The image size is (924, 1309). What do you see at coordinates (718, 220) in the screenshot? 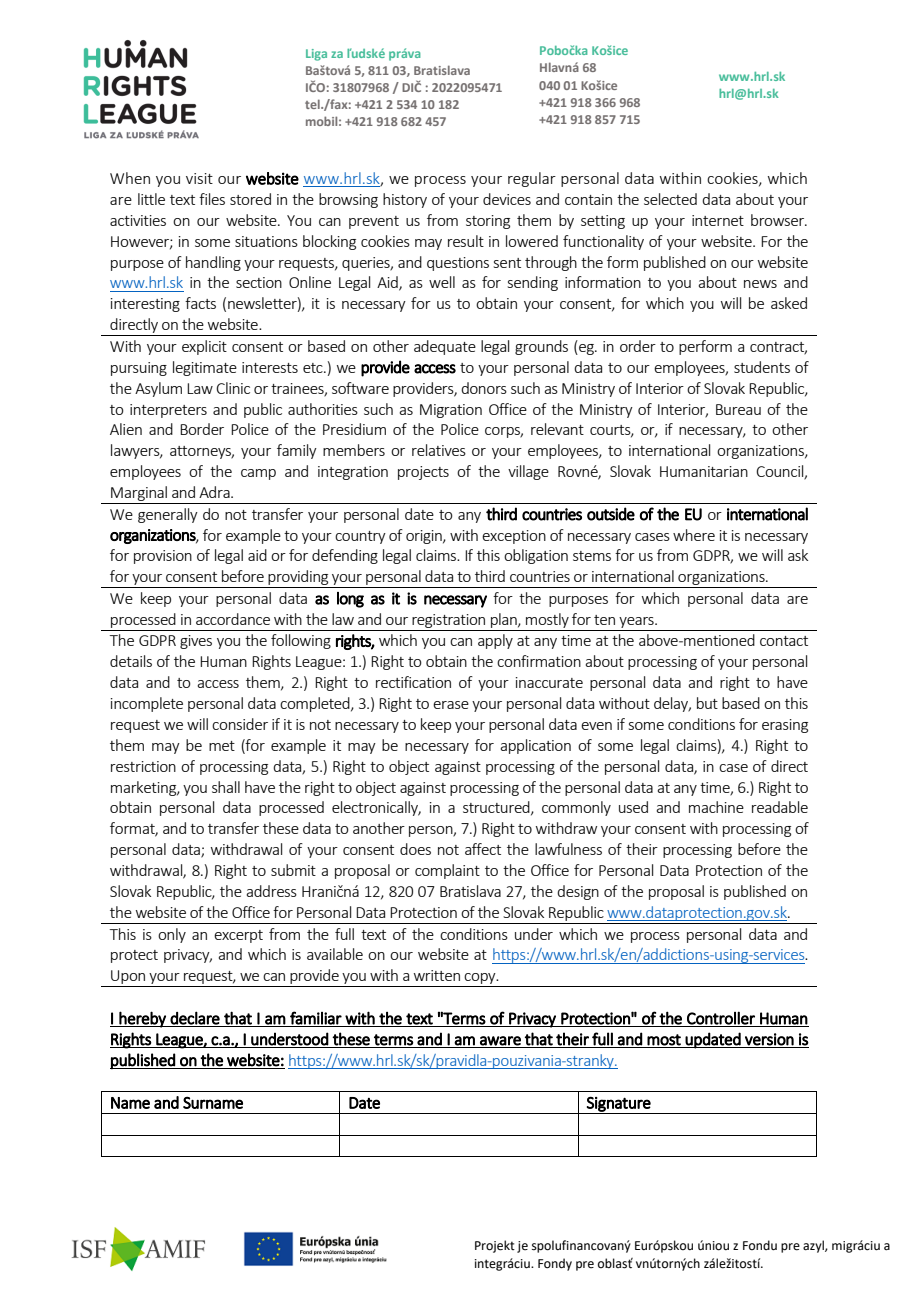
I see `internet` at bounding box center [718, 220].
